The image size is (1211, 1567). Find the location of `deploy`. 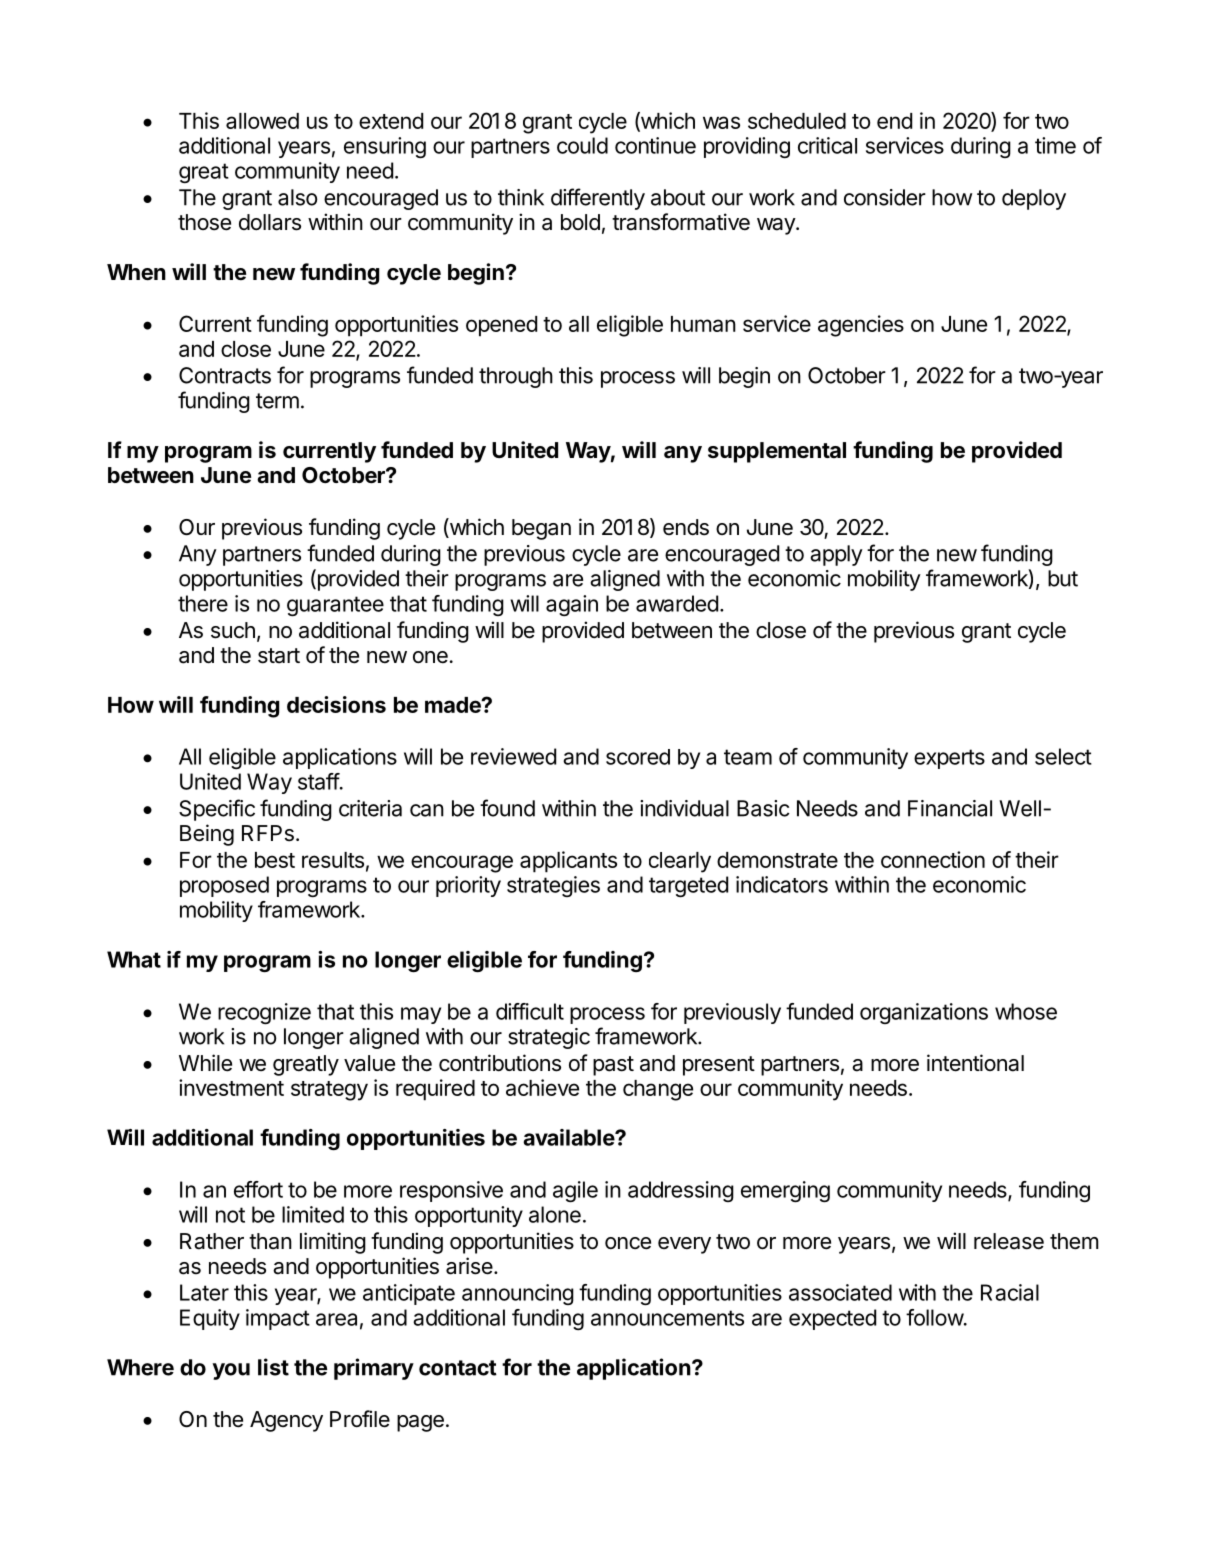

deploy is located at coordinates (1034, 199).
